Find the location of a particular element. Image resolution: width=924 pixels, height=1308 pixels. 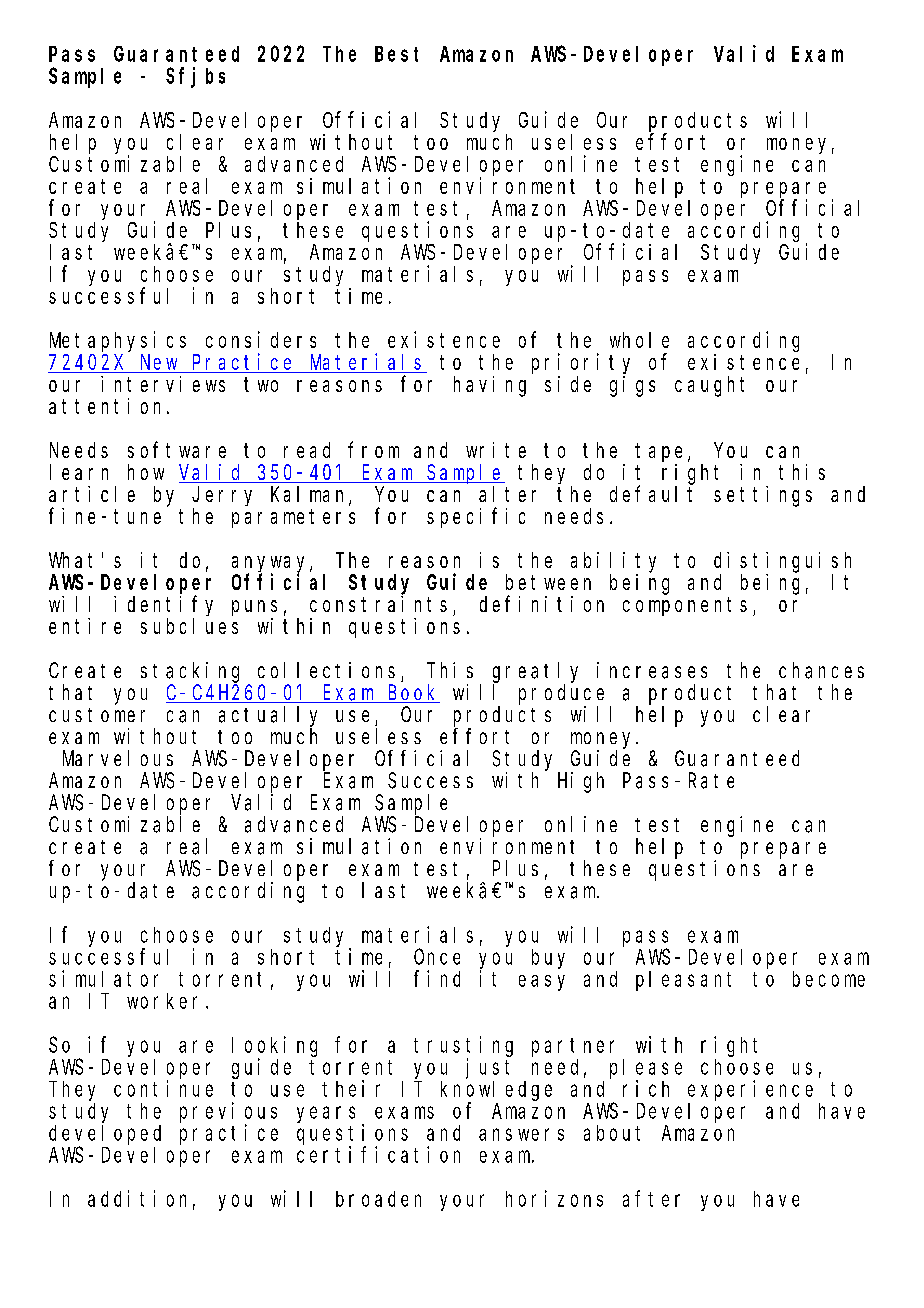

Once is located at coordinates (437, 957).
